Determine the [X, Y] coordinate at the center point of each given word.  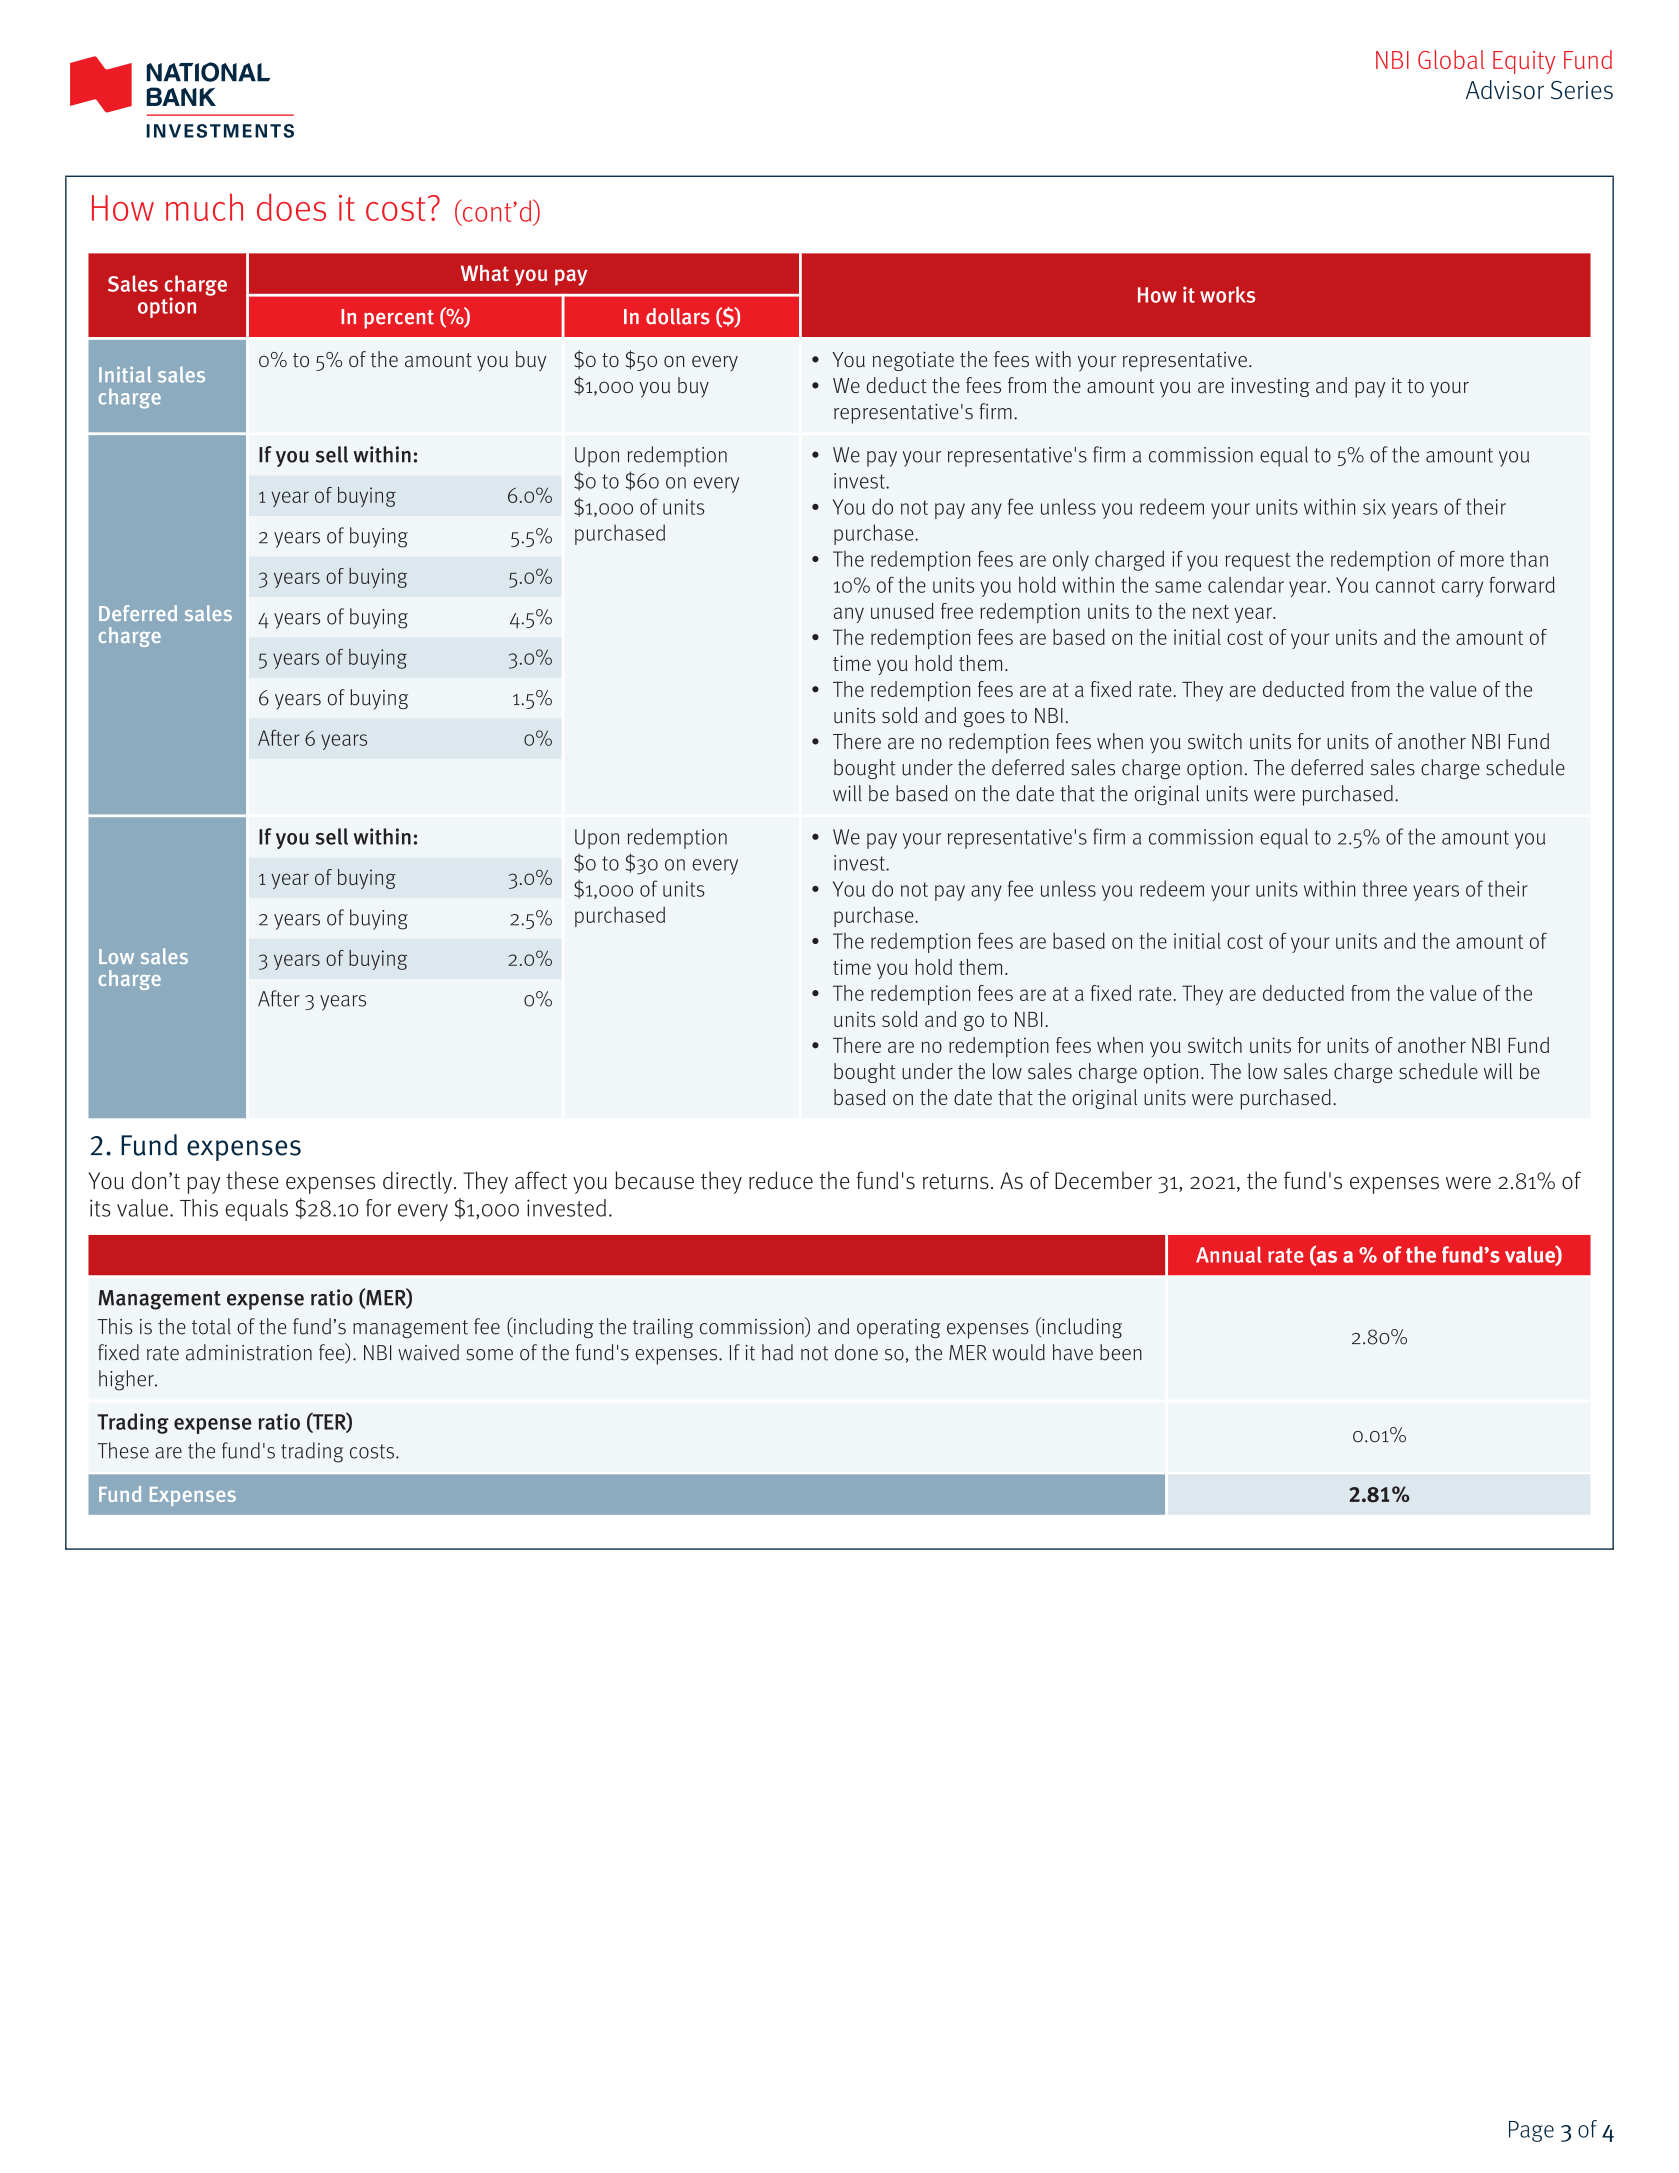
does [291, 207]
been [1121, 1352]
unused [902, 611]
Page [1531, 2131]
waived [428, 1352]
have [1073, 1352]
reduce [781, 1180]
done [856, 1352]
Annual [1229, 1254]
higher [127, 1380]
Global [1451, 59]
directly [419, 1182]
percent [399, 319]
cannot [1405, 586]
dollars [678, 316]
